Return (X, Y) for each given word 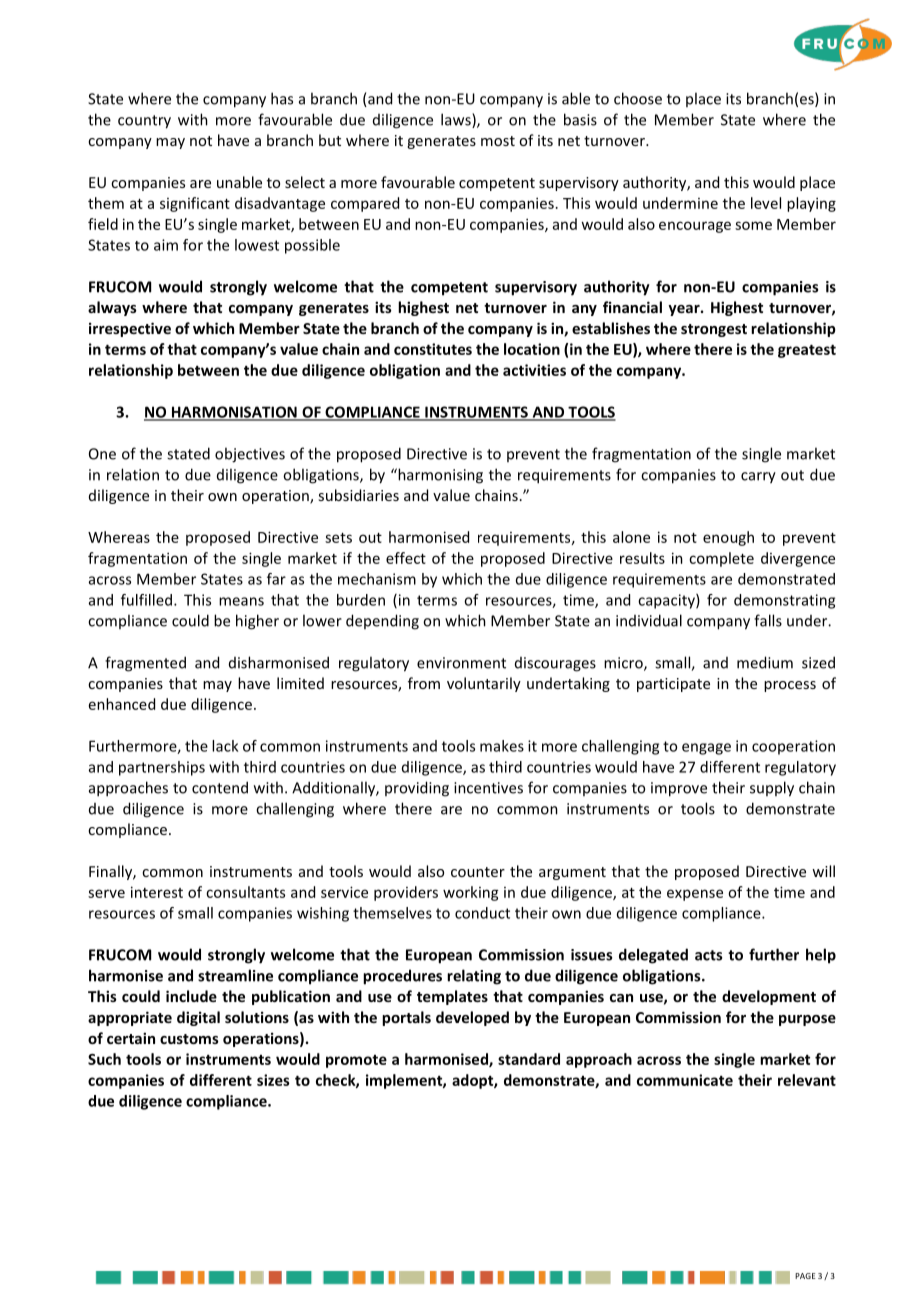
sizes (273, 1080)
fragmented (145, 664)
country (144, 122)
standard (529, 1059)
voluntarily (484, 684)
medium (765, 662)
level (766, 203)
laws (457, 120)
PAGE (805, 1276)
